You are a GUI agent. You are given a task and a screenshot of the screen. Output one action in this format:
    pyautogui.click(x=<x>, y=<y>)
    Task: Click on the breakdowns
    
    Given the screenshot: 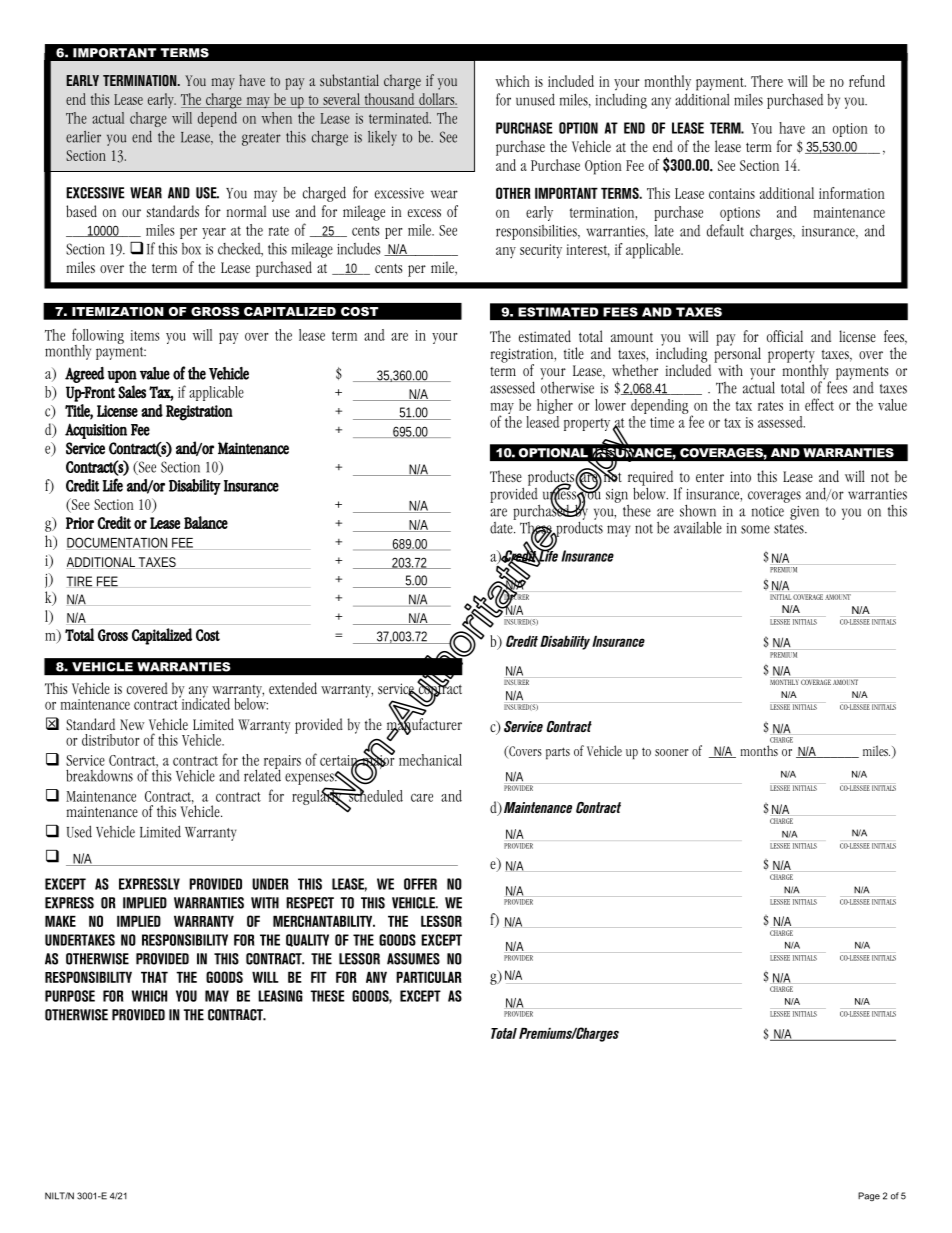 What is the action you would take?
    pyautogui.click(x=99, y=775)
